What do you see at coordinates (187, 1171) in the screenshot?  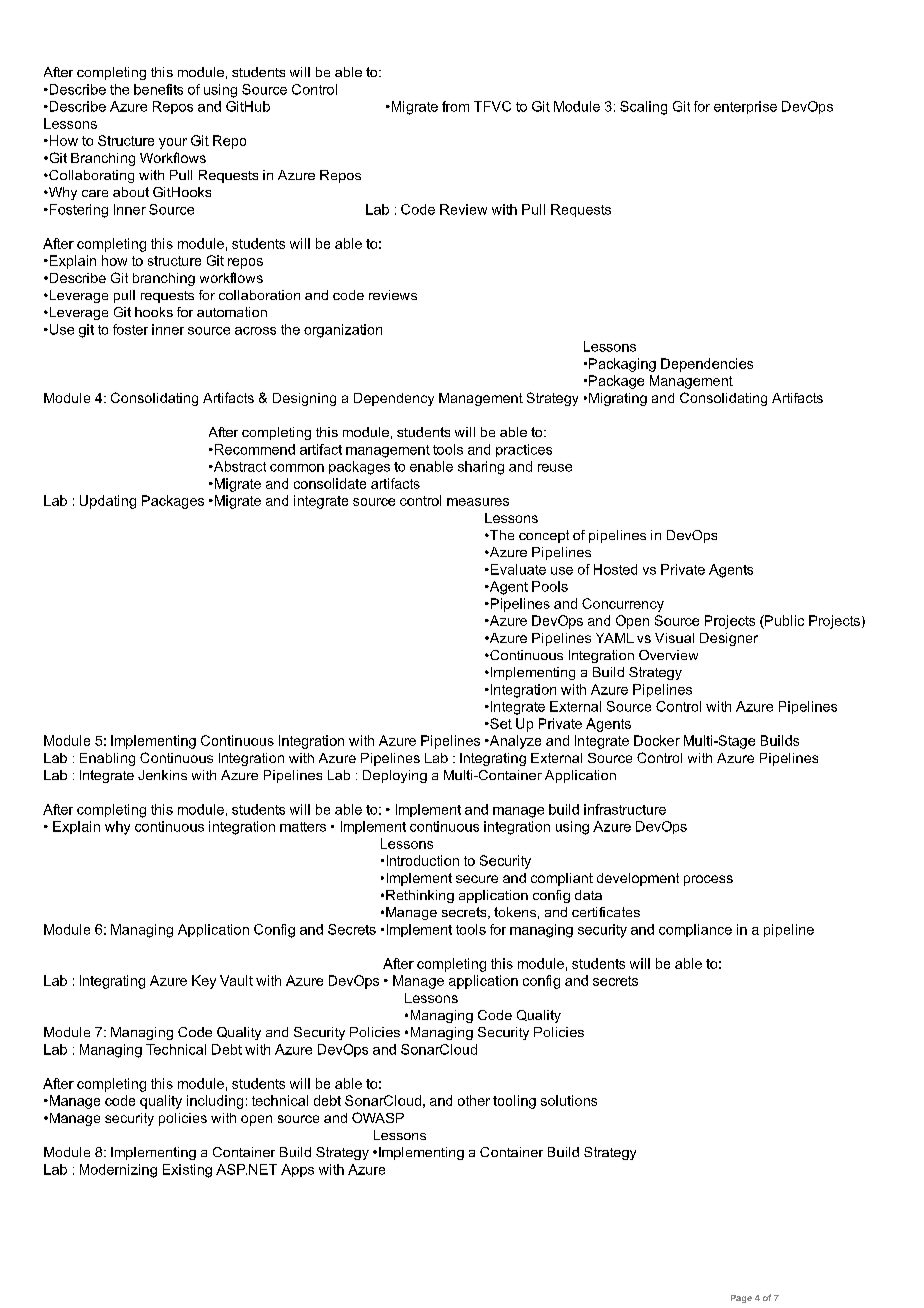 I see `Existing` at bounding box center [187, 1171].
